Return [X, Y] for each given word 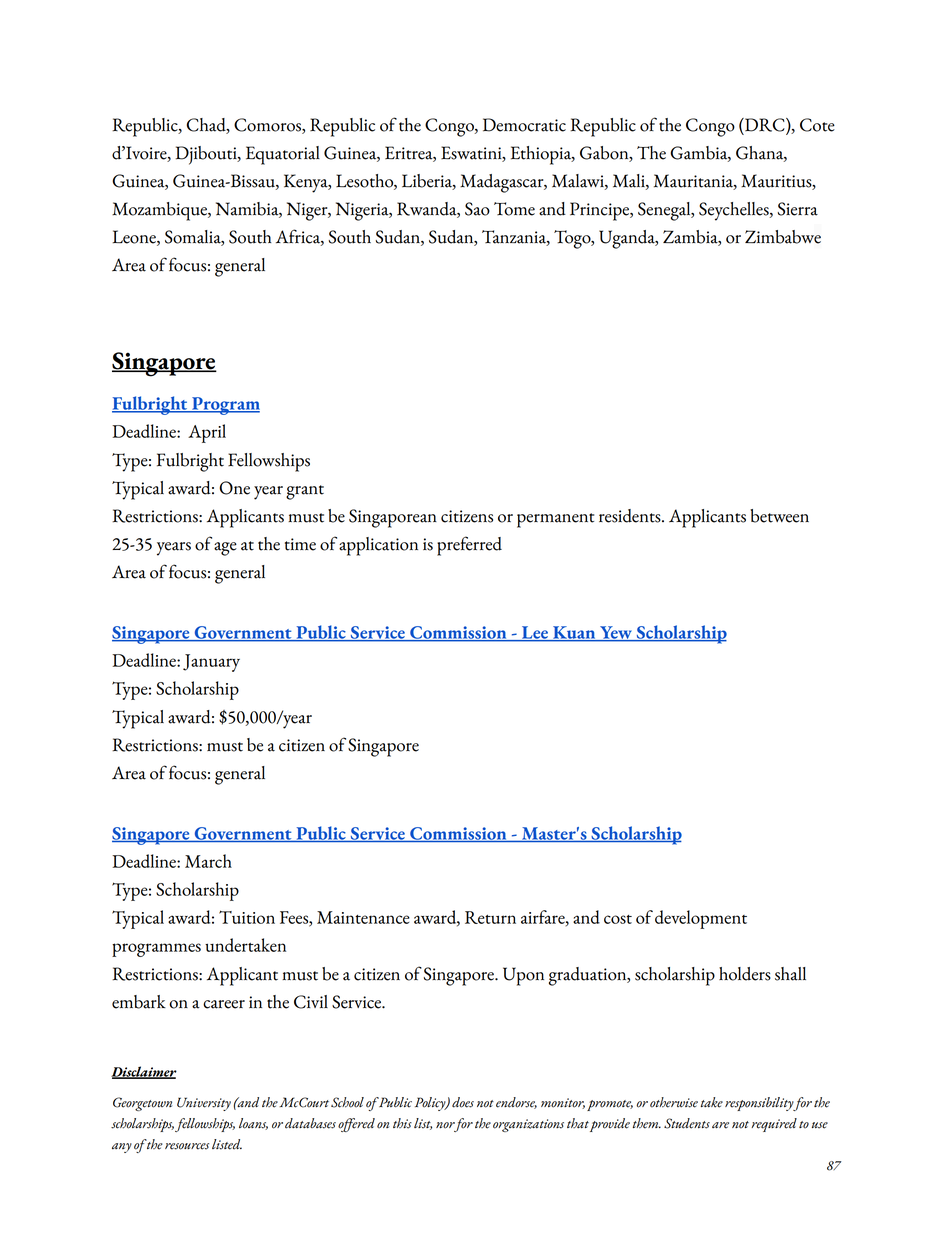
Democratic [524, 125]
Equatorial [283, 155]
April [207, 433]
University [204, 1104]
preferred [469, 546]
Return [490, 917]
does [463, 1102]
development [701, 919]
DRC [765, 126]
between [779, 516]
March [208, 861]
